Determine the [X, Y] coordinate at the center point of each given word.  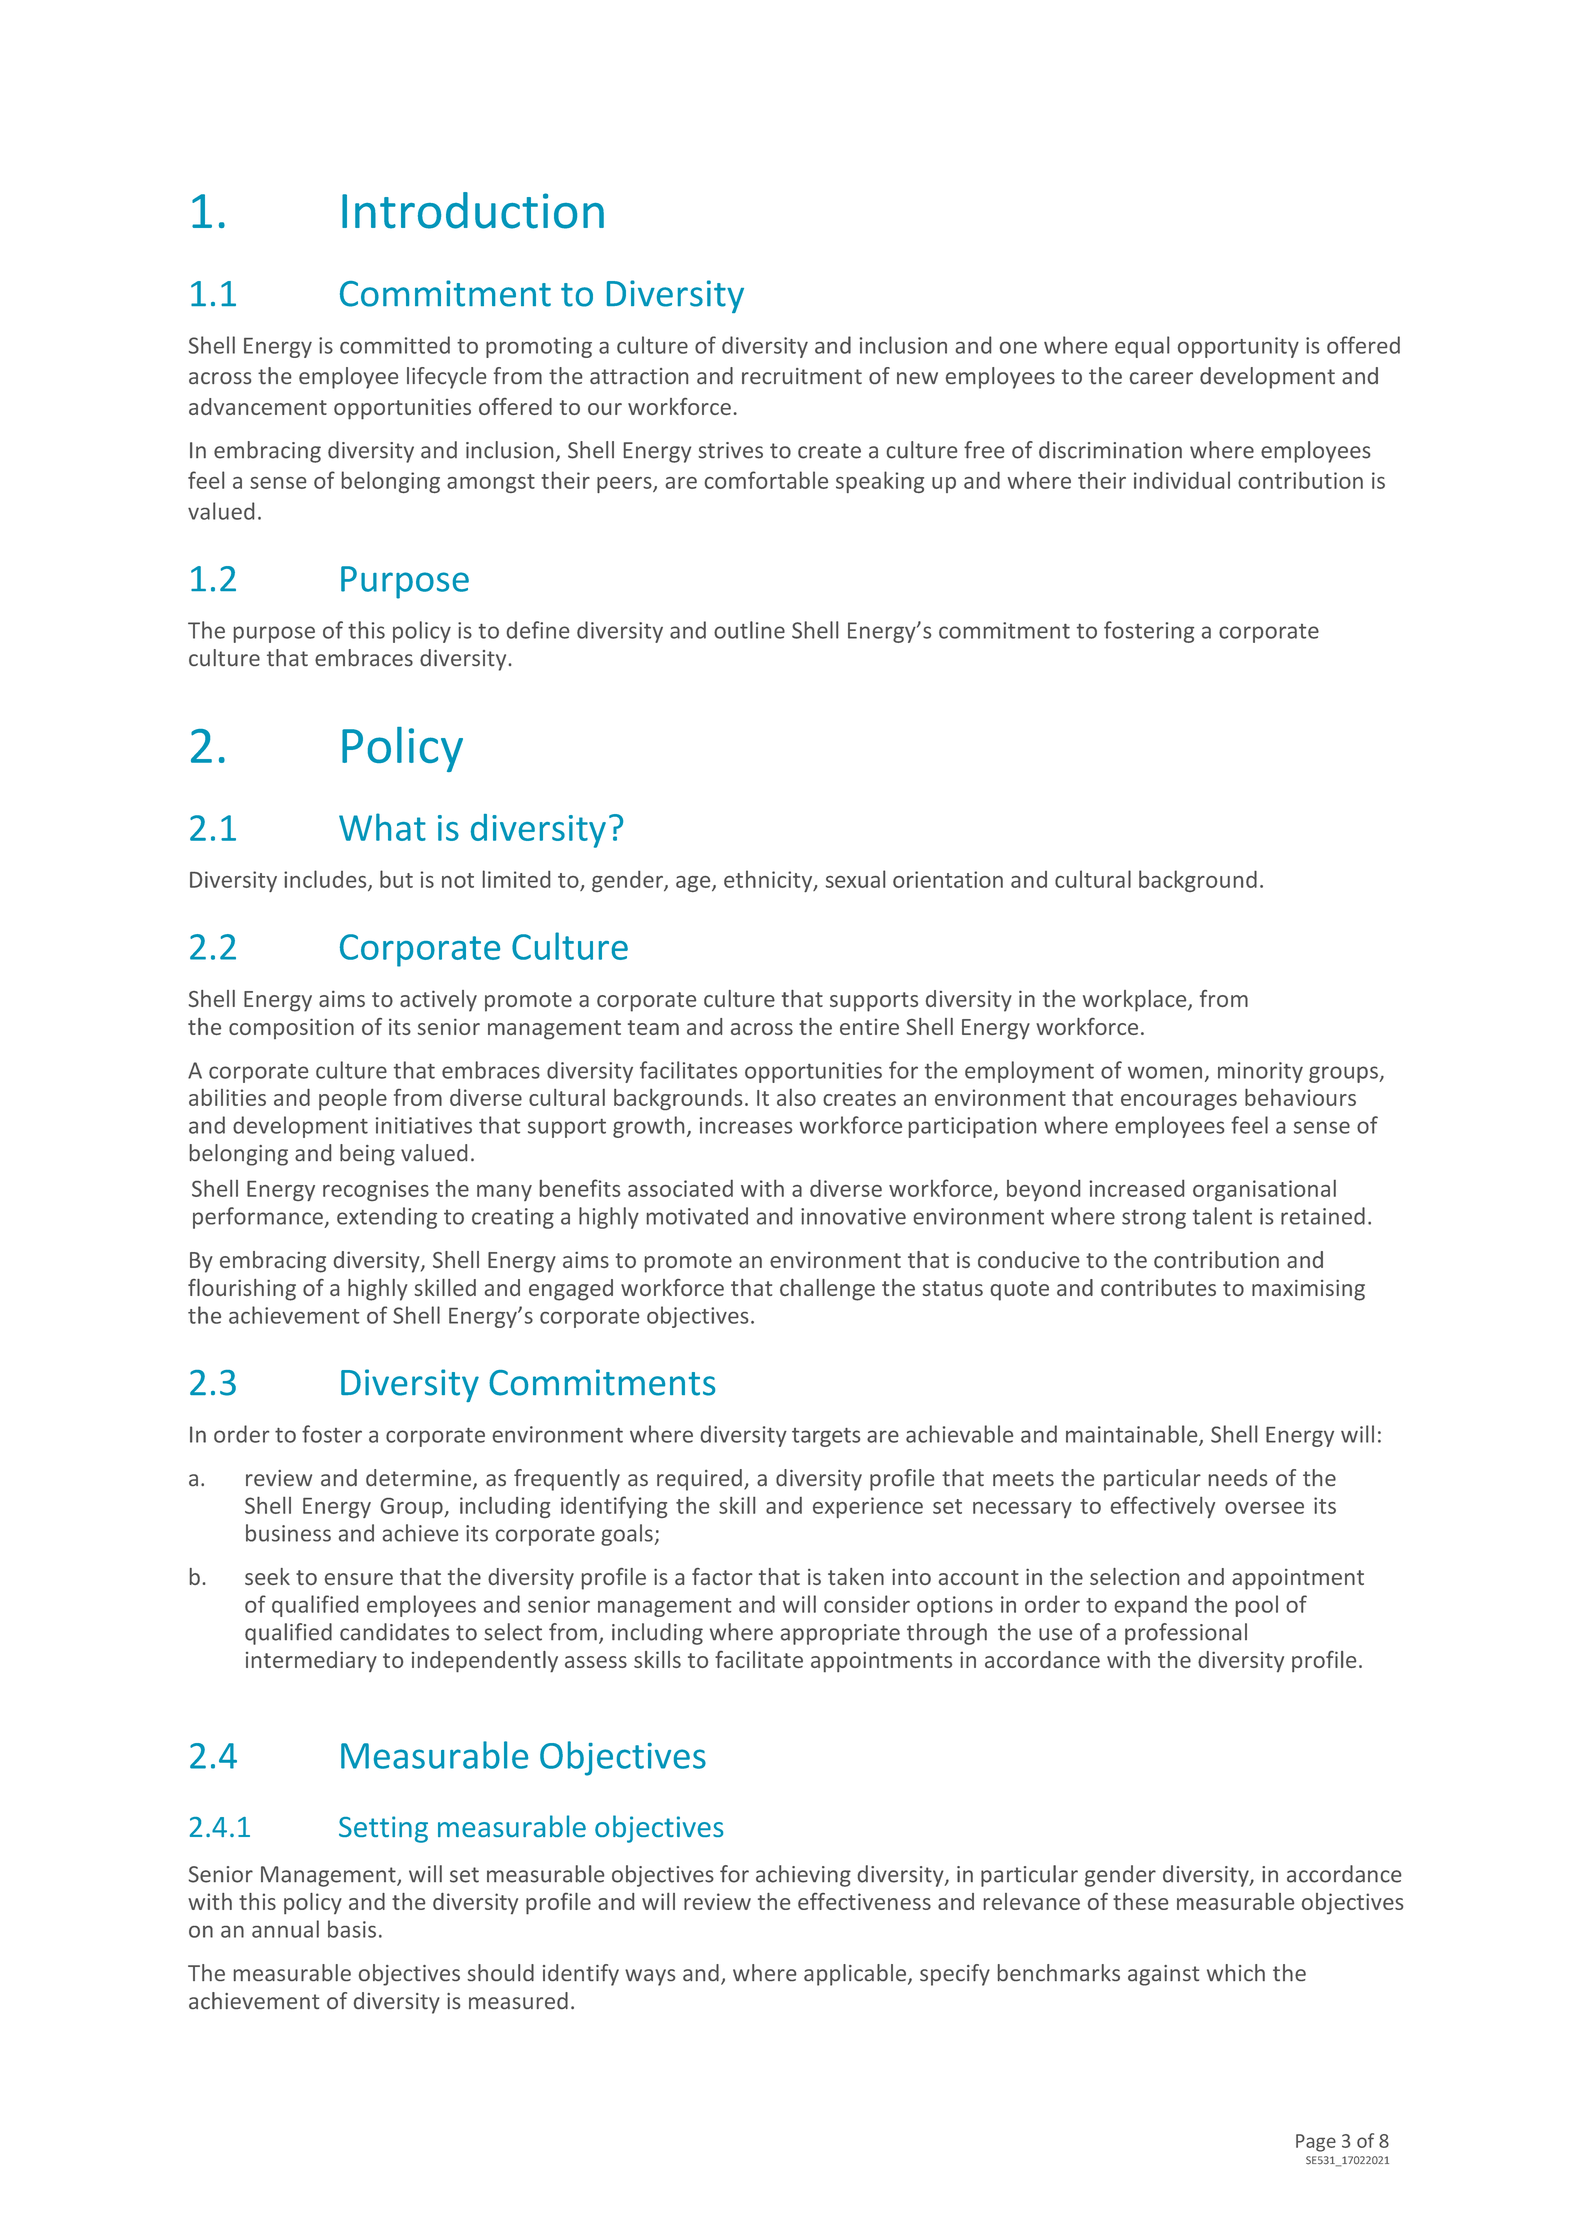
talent [1222, 1216]
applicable [856, 1975]
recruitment [802, 376]
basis [352, 1929]
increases [746, 1125]
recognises [376, 1190]
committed [395, 345]
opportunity [1238, 347]
